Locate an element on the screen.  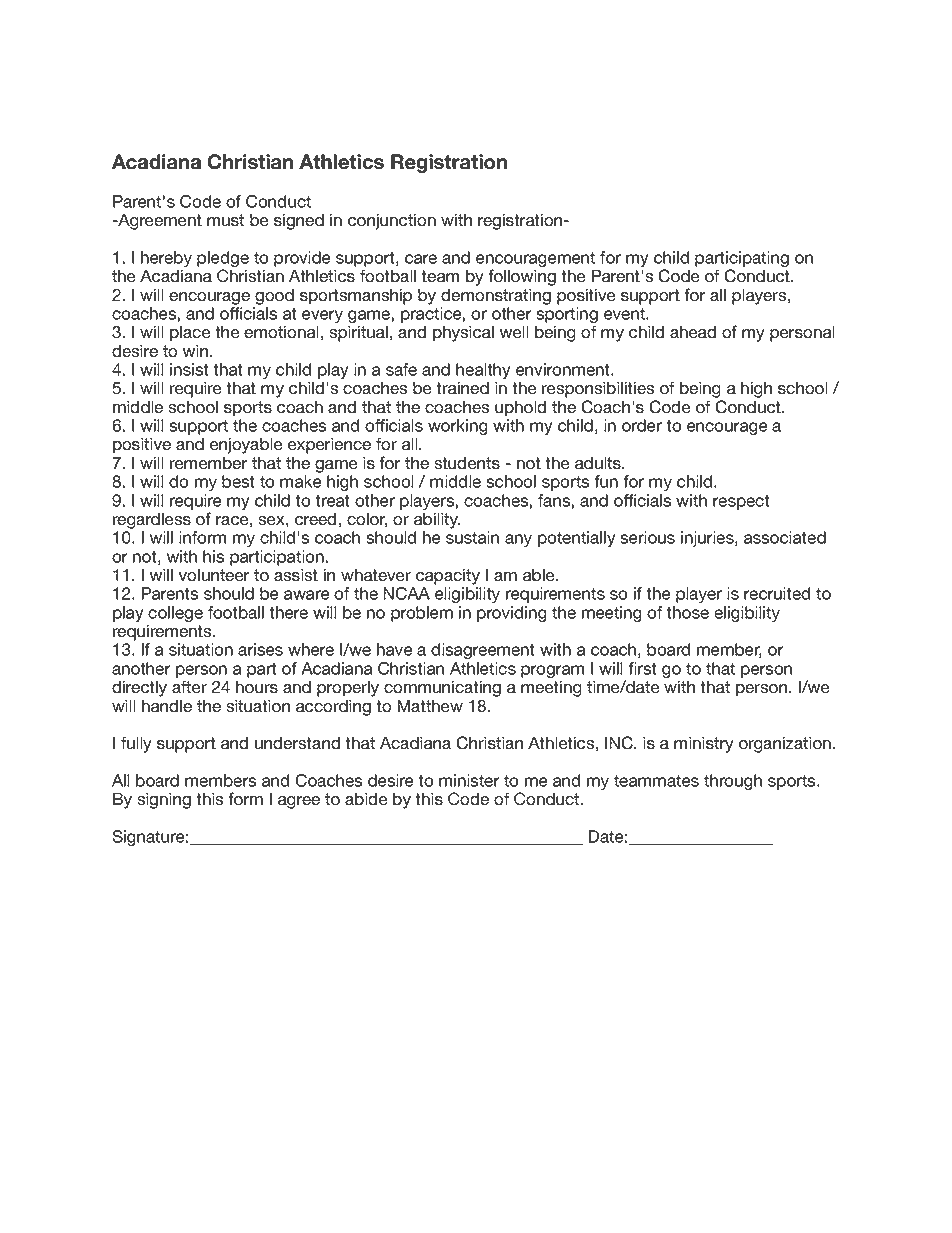
those is located at coordinates (687, 612).
